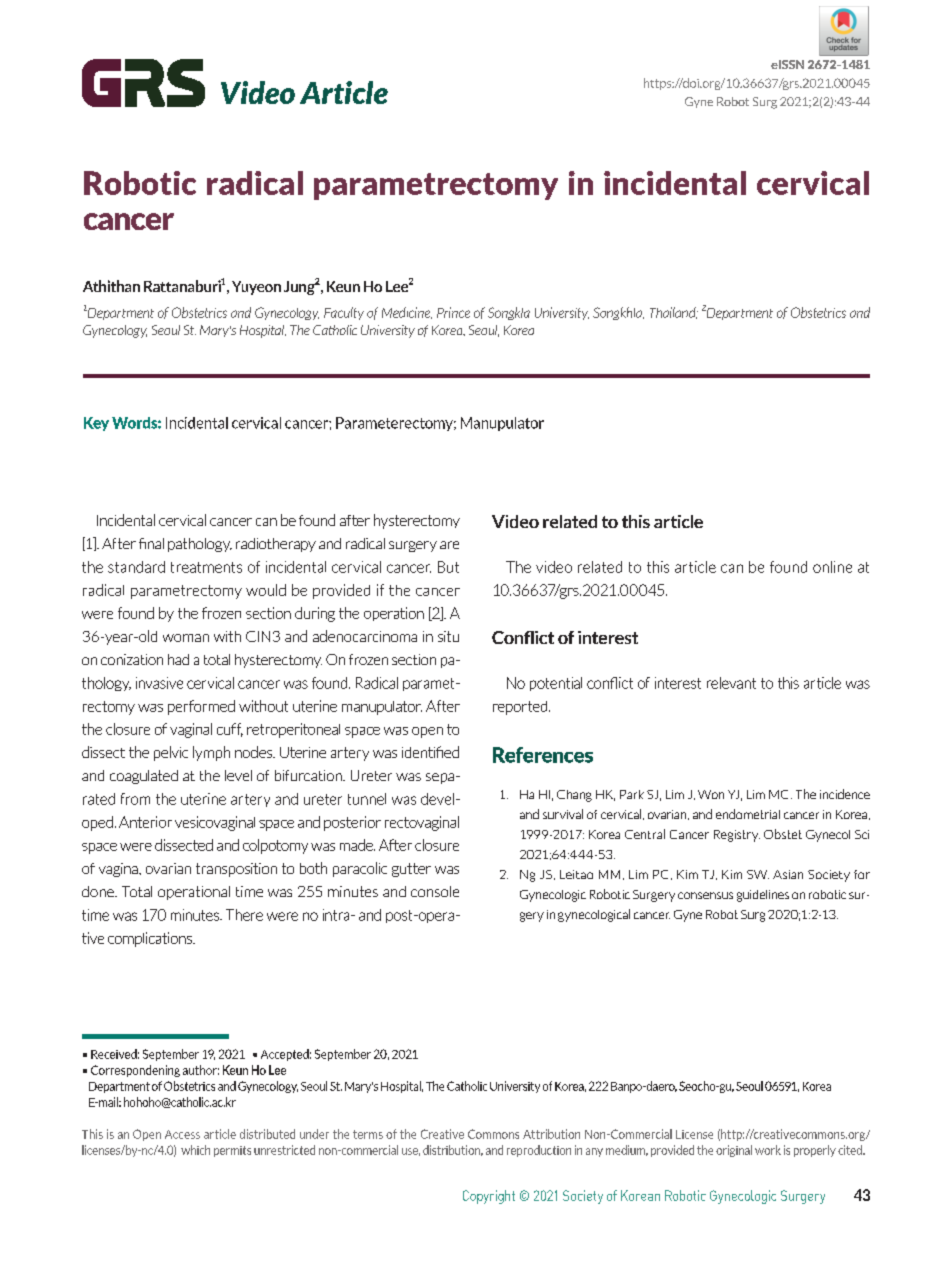 This screenshot has height=1270, width=952. What do you see at coordinates (453, 312) in the screenshot?
I see `Prince` at bounding box center [453, 312].
